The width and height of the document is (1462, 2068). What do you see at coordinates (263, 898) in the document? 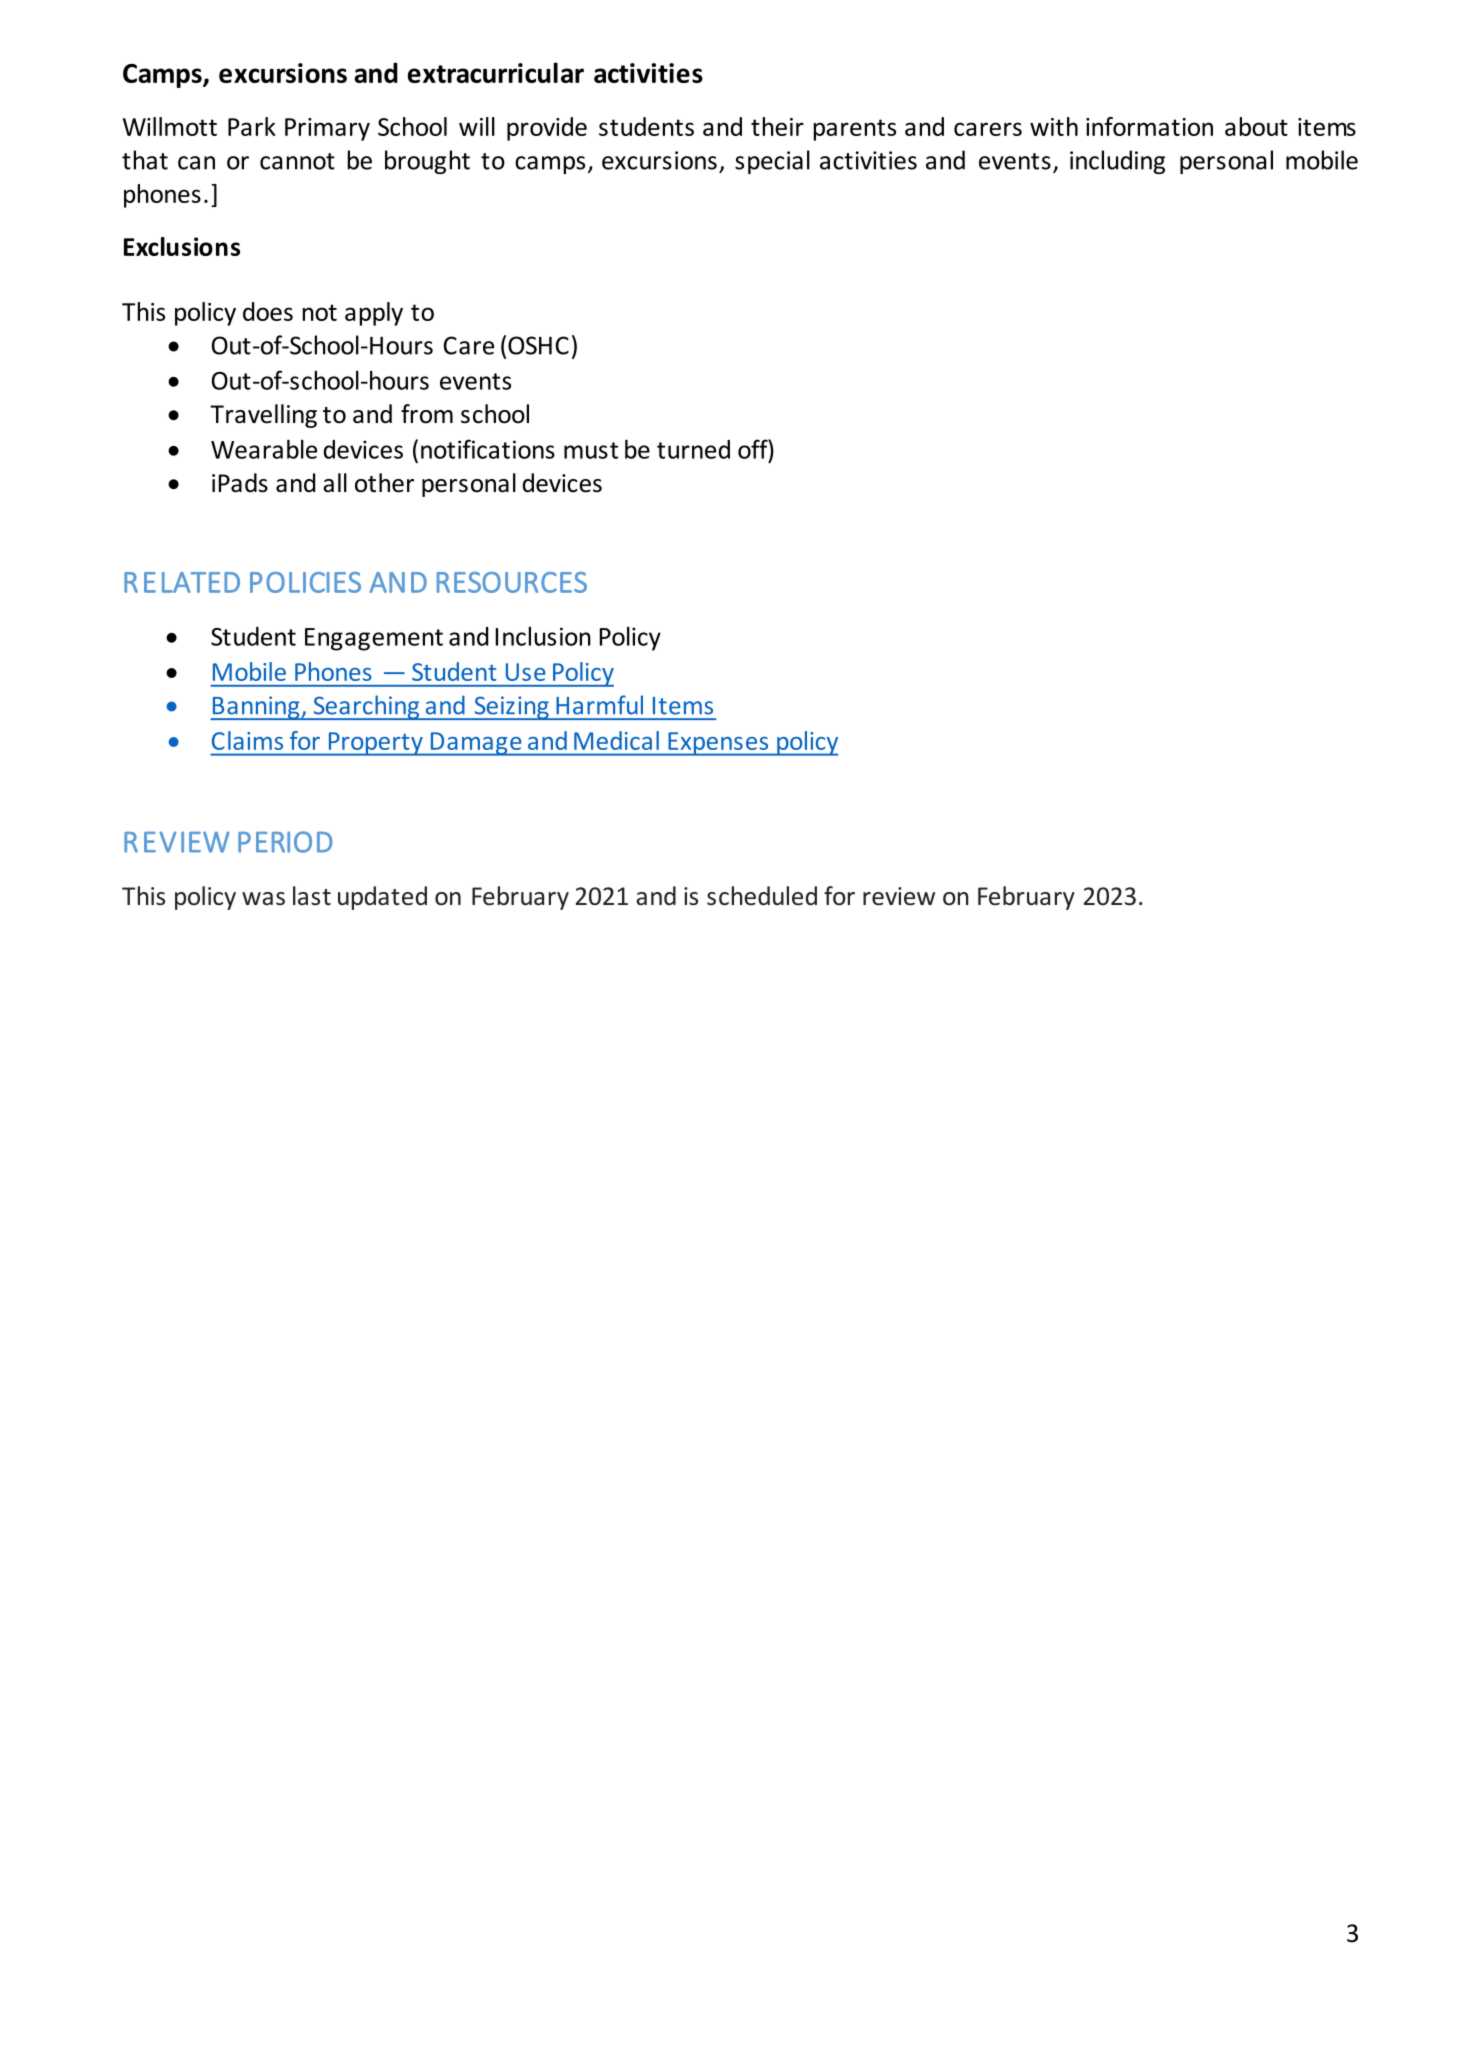
I see `was` at bounding box center [263, 898].
